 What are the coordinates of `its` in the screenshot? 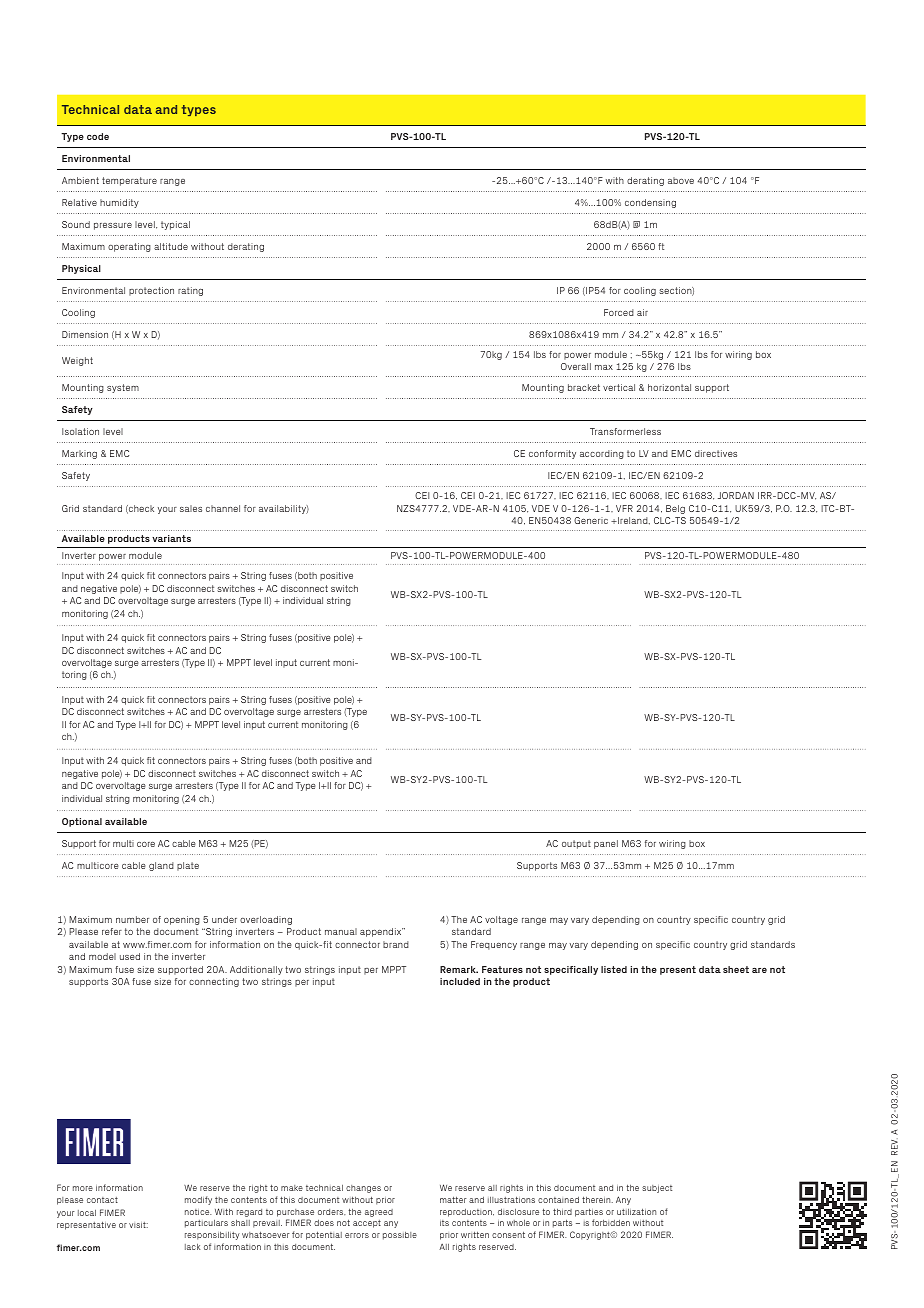 It's located at (444, 1223).
